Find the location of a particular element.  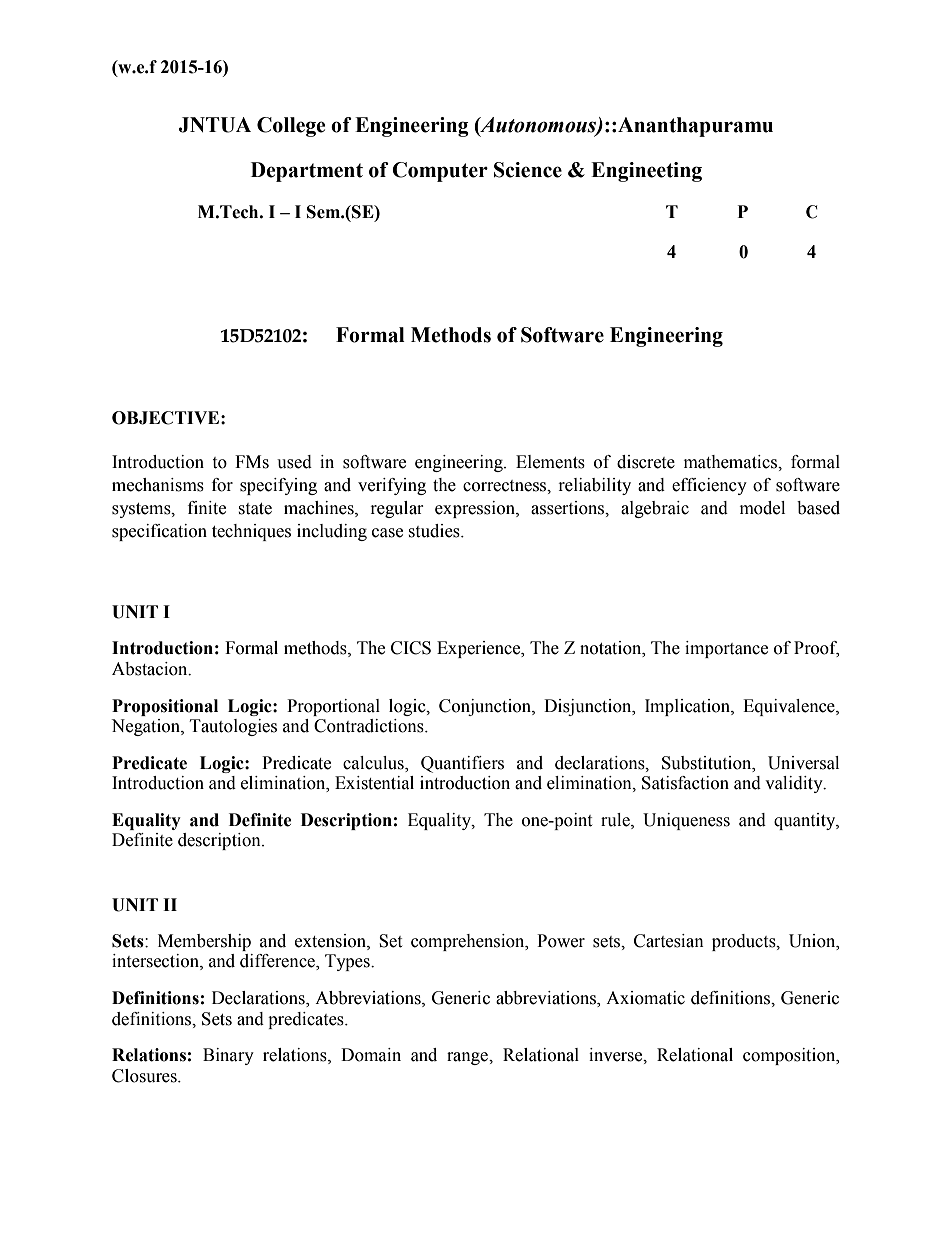

Quantifiers is located at coordinates (462, 764).
